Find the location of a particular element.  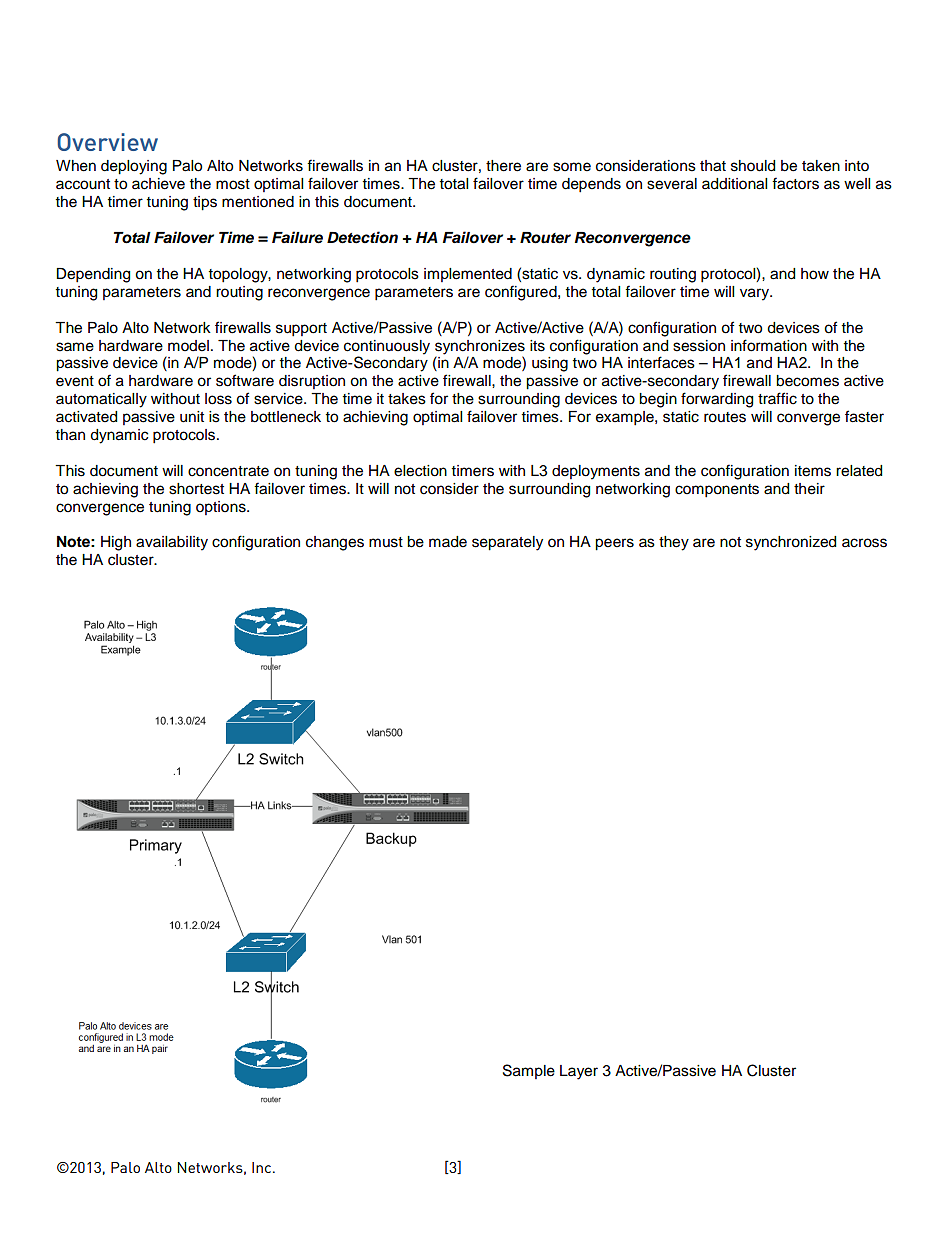

Inc is located at coordinates (263, 1167).
